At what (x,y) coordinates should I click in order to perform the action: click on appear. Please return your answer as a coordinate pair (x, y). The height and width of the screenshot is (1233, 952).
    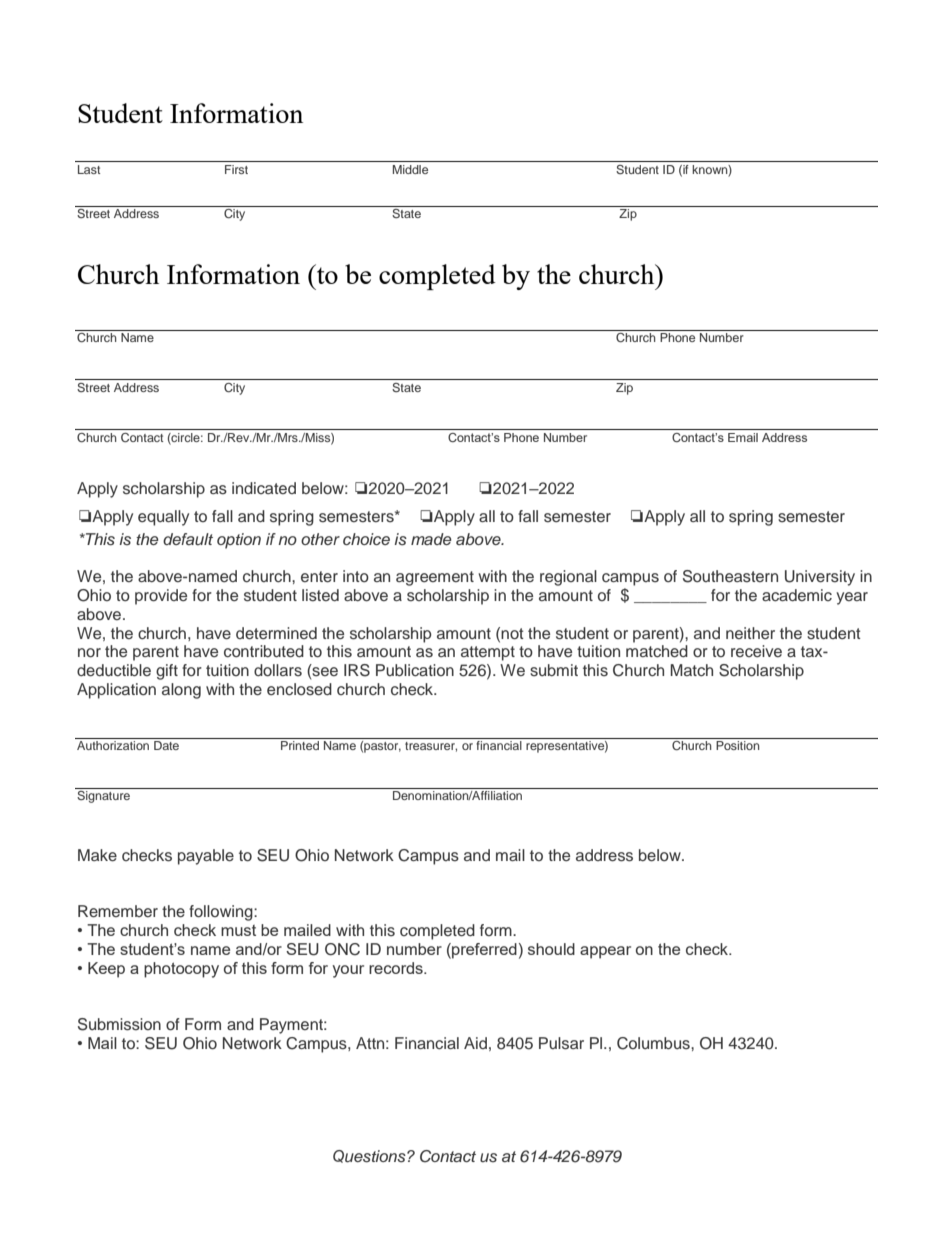
    Looking at the image, I should click on (605, 952).
